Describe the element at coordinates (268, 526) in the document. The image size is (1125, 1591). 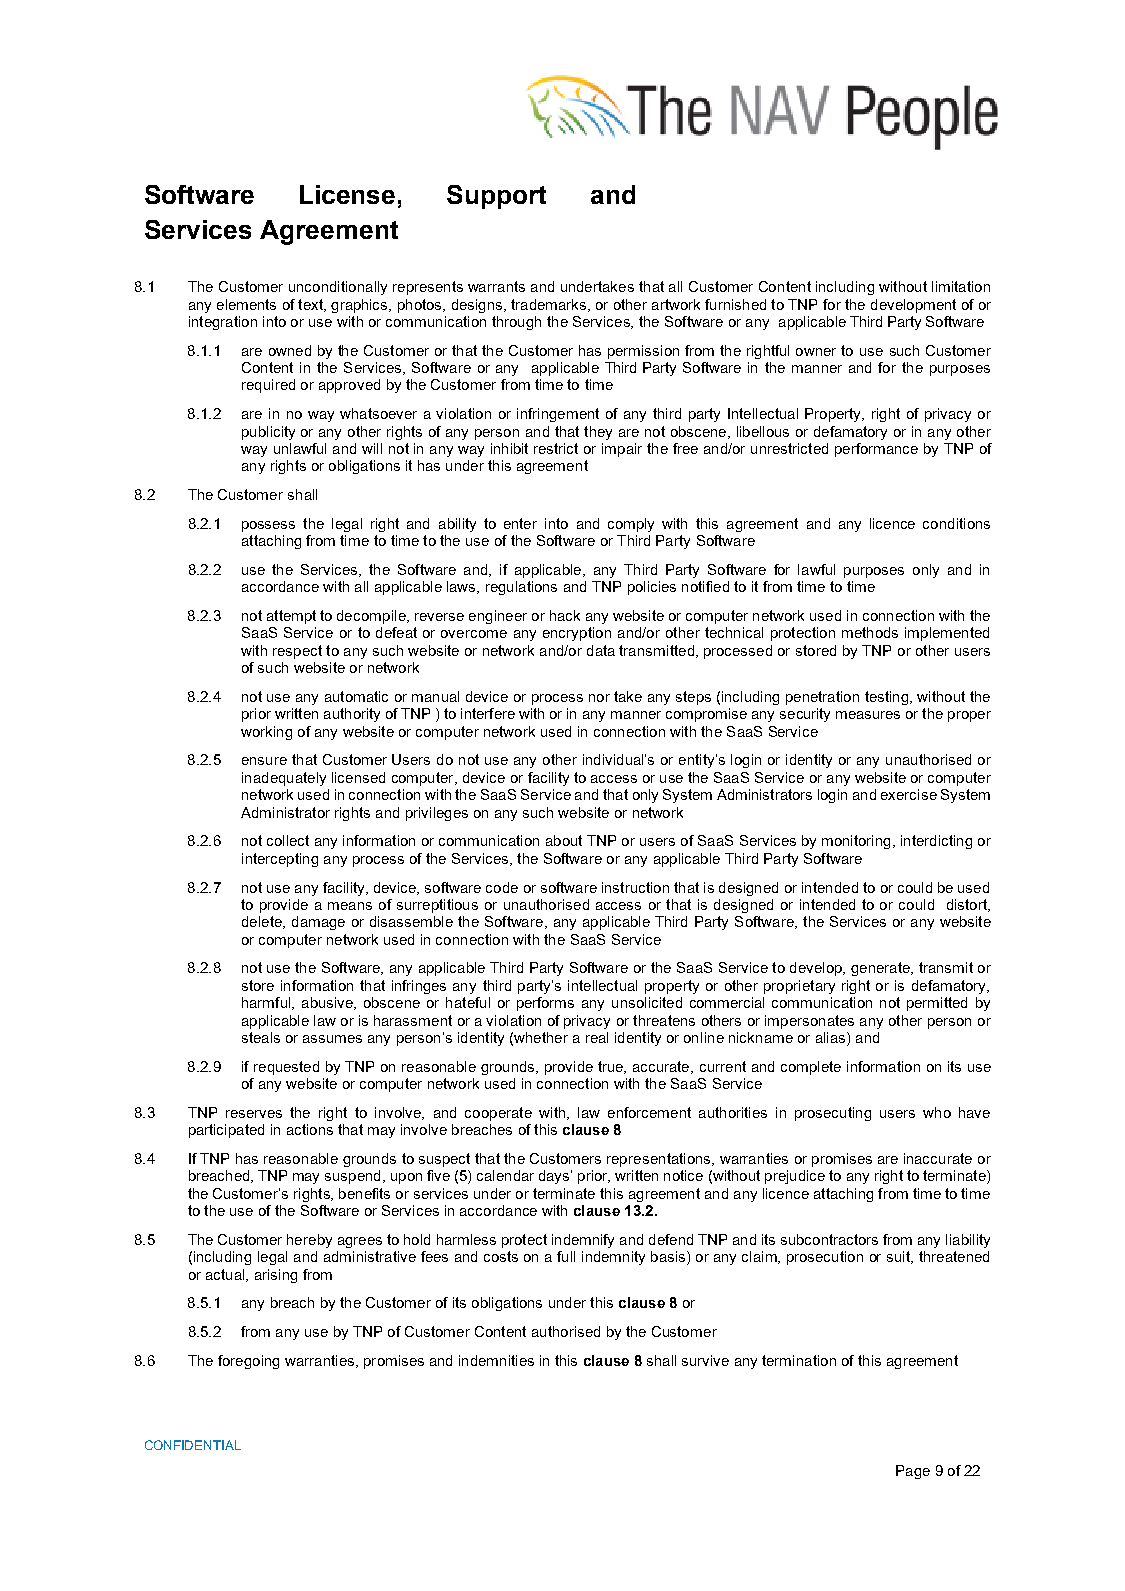
I see `possess` at that location.
